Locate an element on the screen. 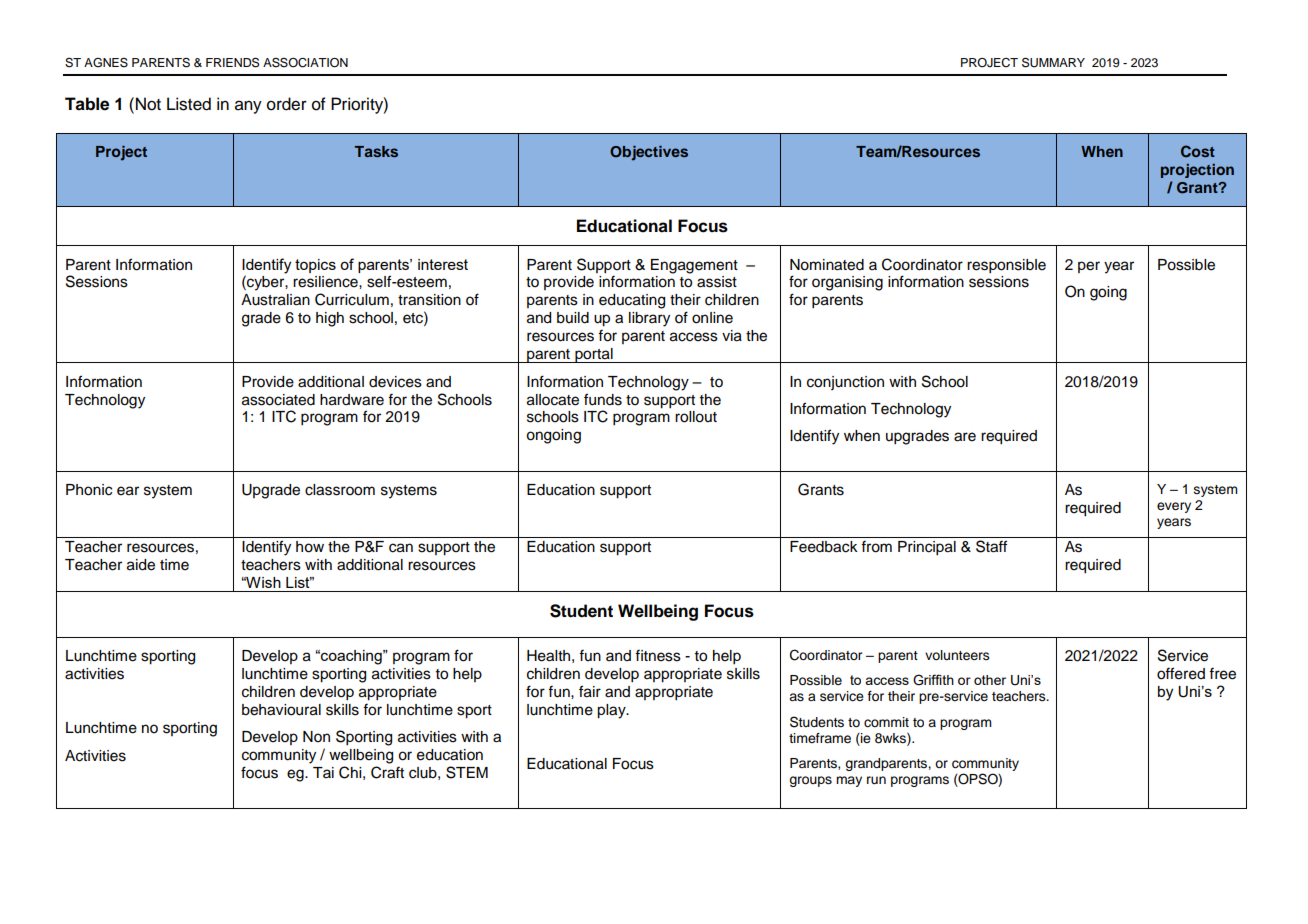 Image resolution: width=1308 pixels, height=924 pixels. run is located at coordinates (876, 780).
